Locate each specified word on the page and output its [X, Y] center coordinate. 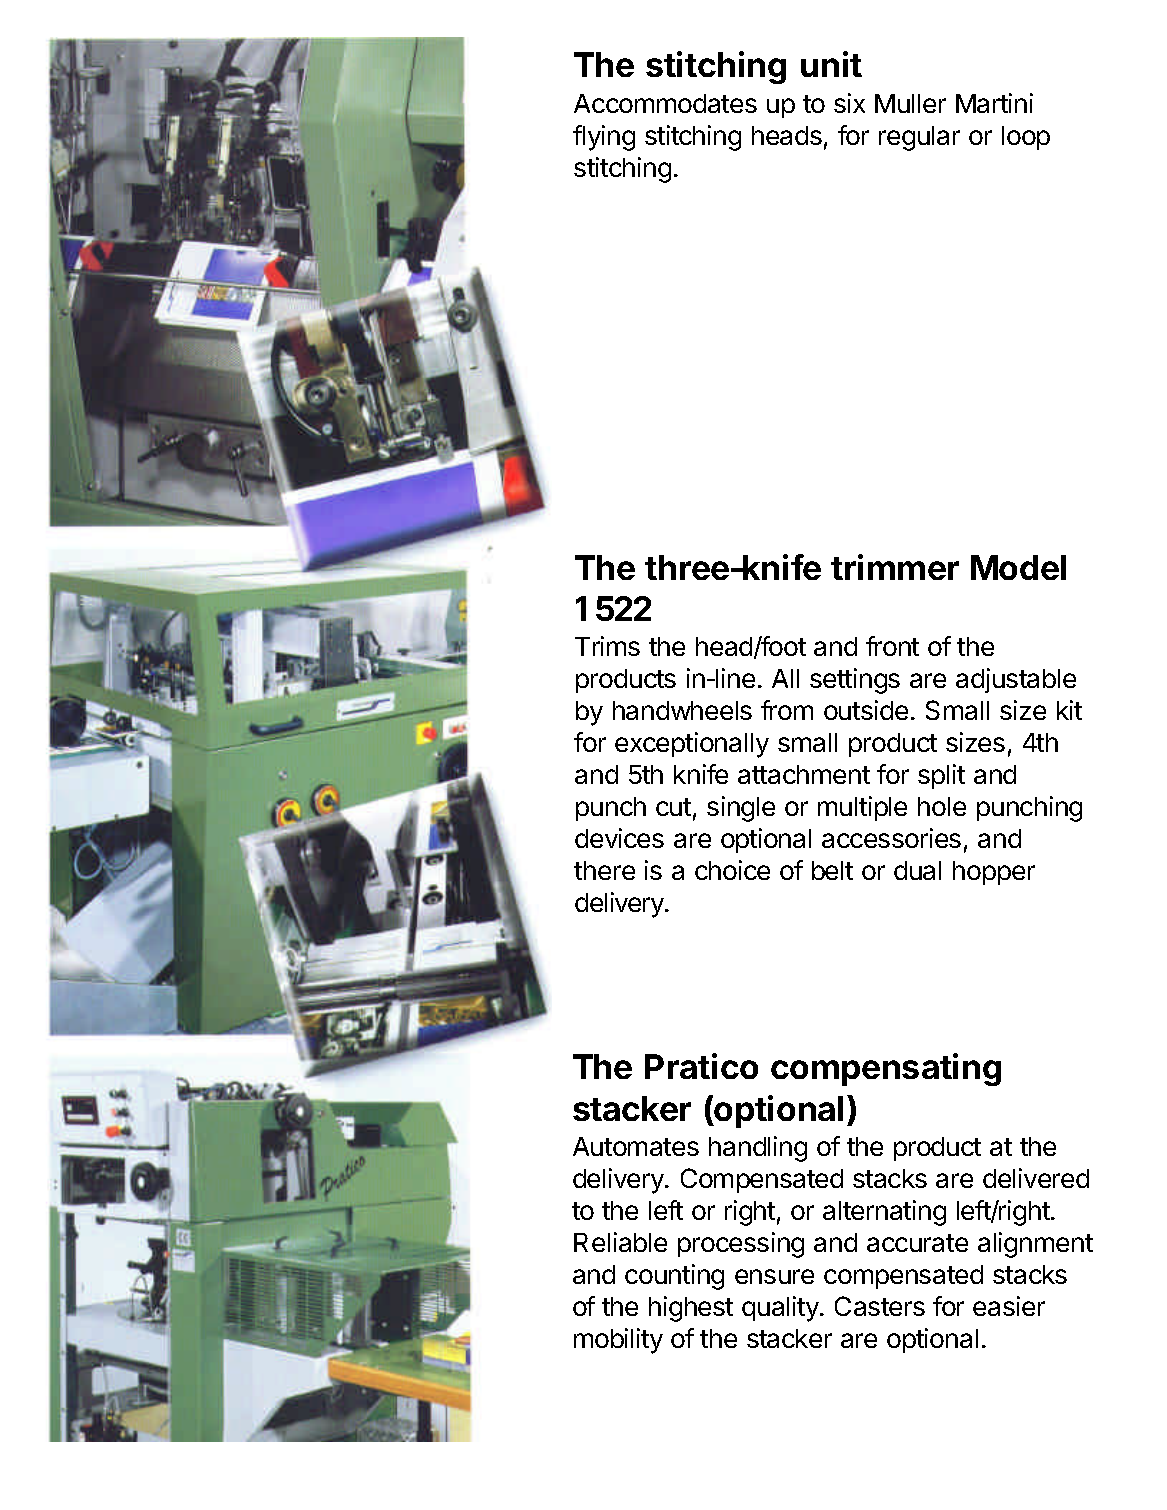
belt [832, 870]
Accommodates [665, 103]
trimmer [895, 567]
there [604, 870]
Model [1018, 567]
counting [674, 1277]
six [849, 103]
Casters [880, 1306]
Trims [607, 646]
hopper [994, 873]
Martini [994, 103]
